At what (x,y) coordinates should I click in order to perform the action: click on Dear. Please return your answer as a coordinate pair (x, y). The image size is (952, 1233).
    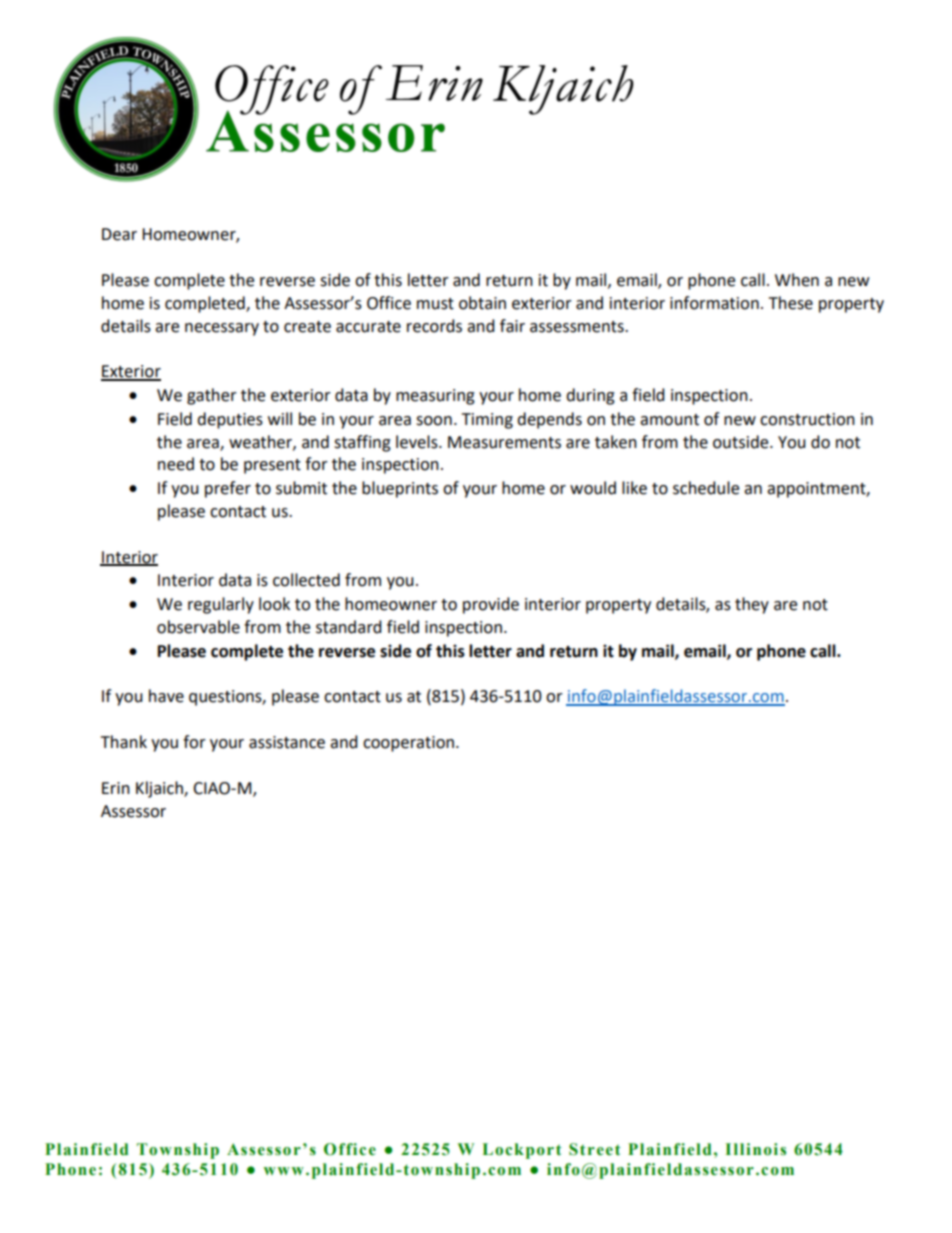
    Looking at the image, I should click on (119, 234).
